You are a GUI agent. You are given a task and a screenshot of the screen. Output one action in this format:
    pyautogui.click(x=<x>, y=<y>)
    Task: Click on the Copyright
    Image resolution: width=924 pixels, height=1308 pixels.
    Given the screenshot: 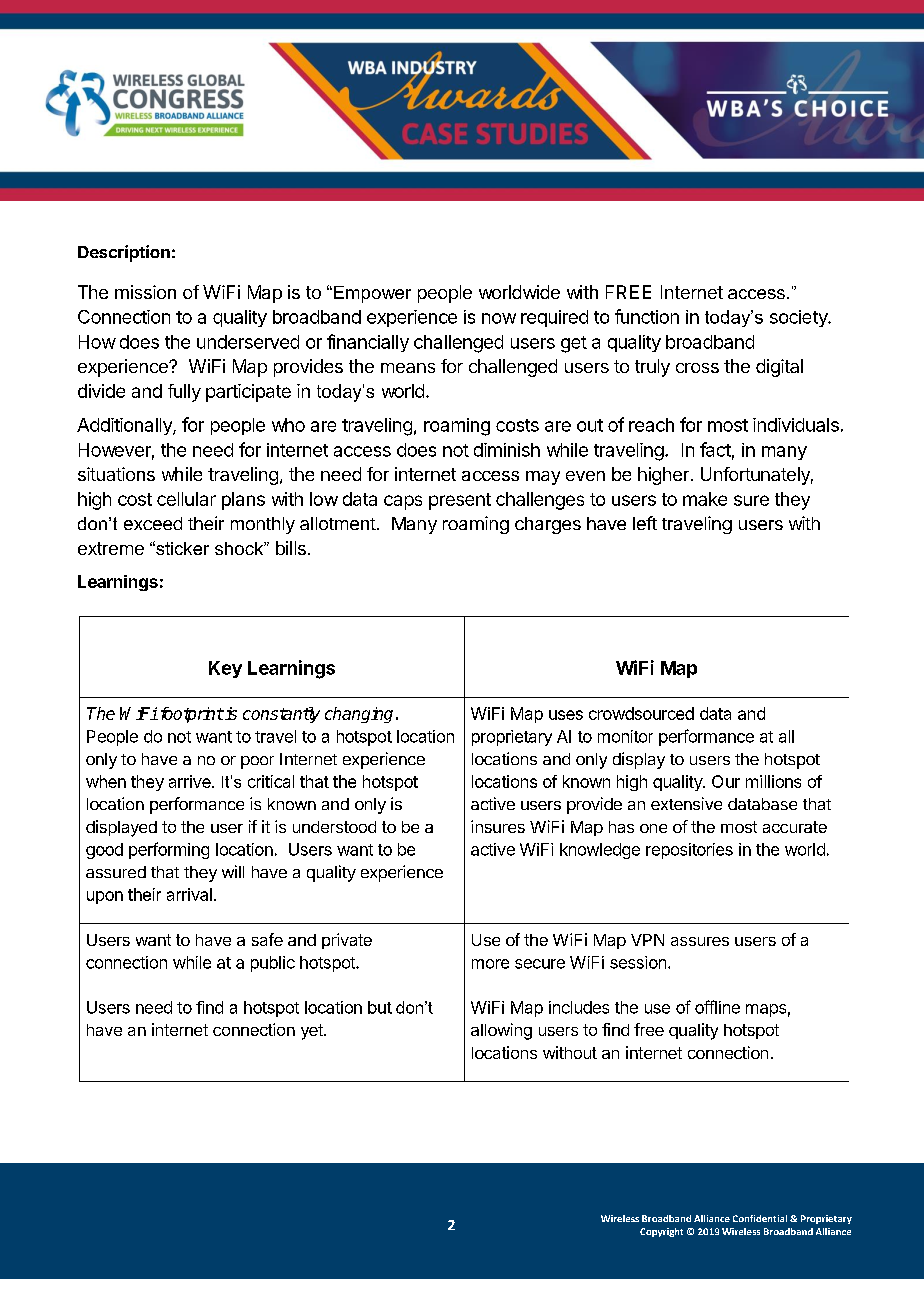 What is the action you would take?
    pyautogui.click(x=661, y=1232)
